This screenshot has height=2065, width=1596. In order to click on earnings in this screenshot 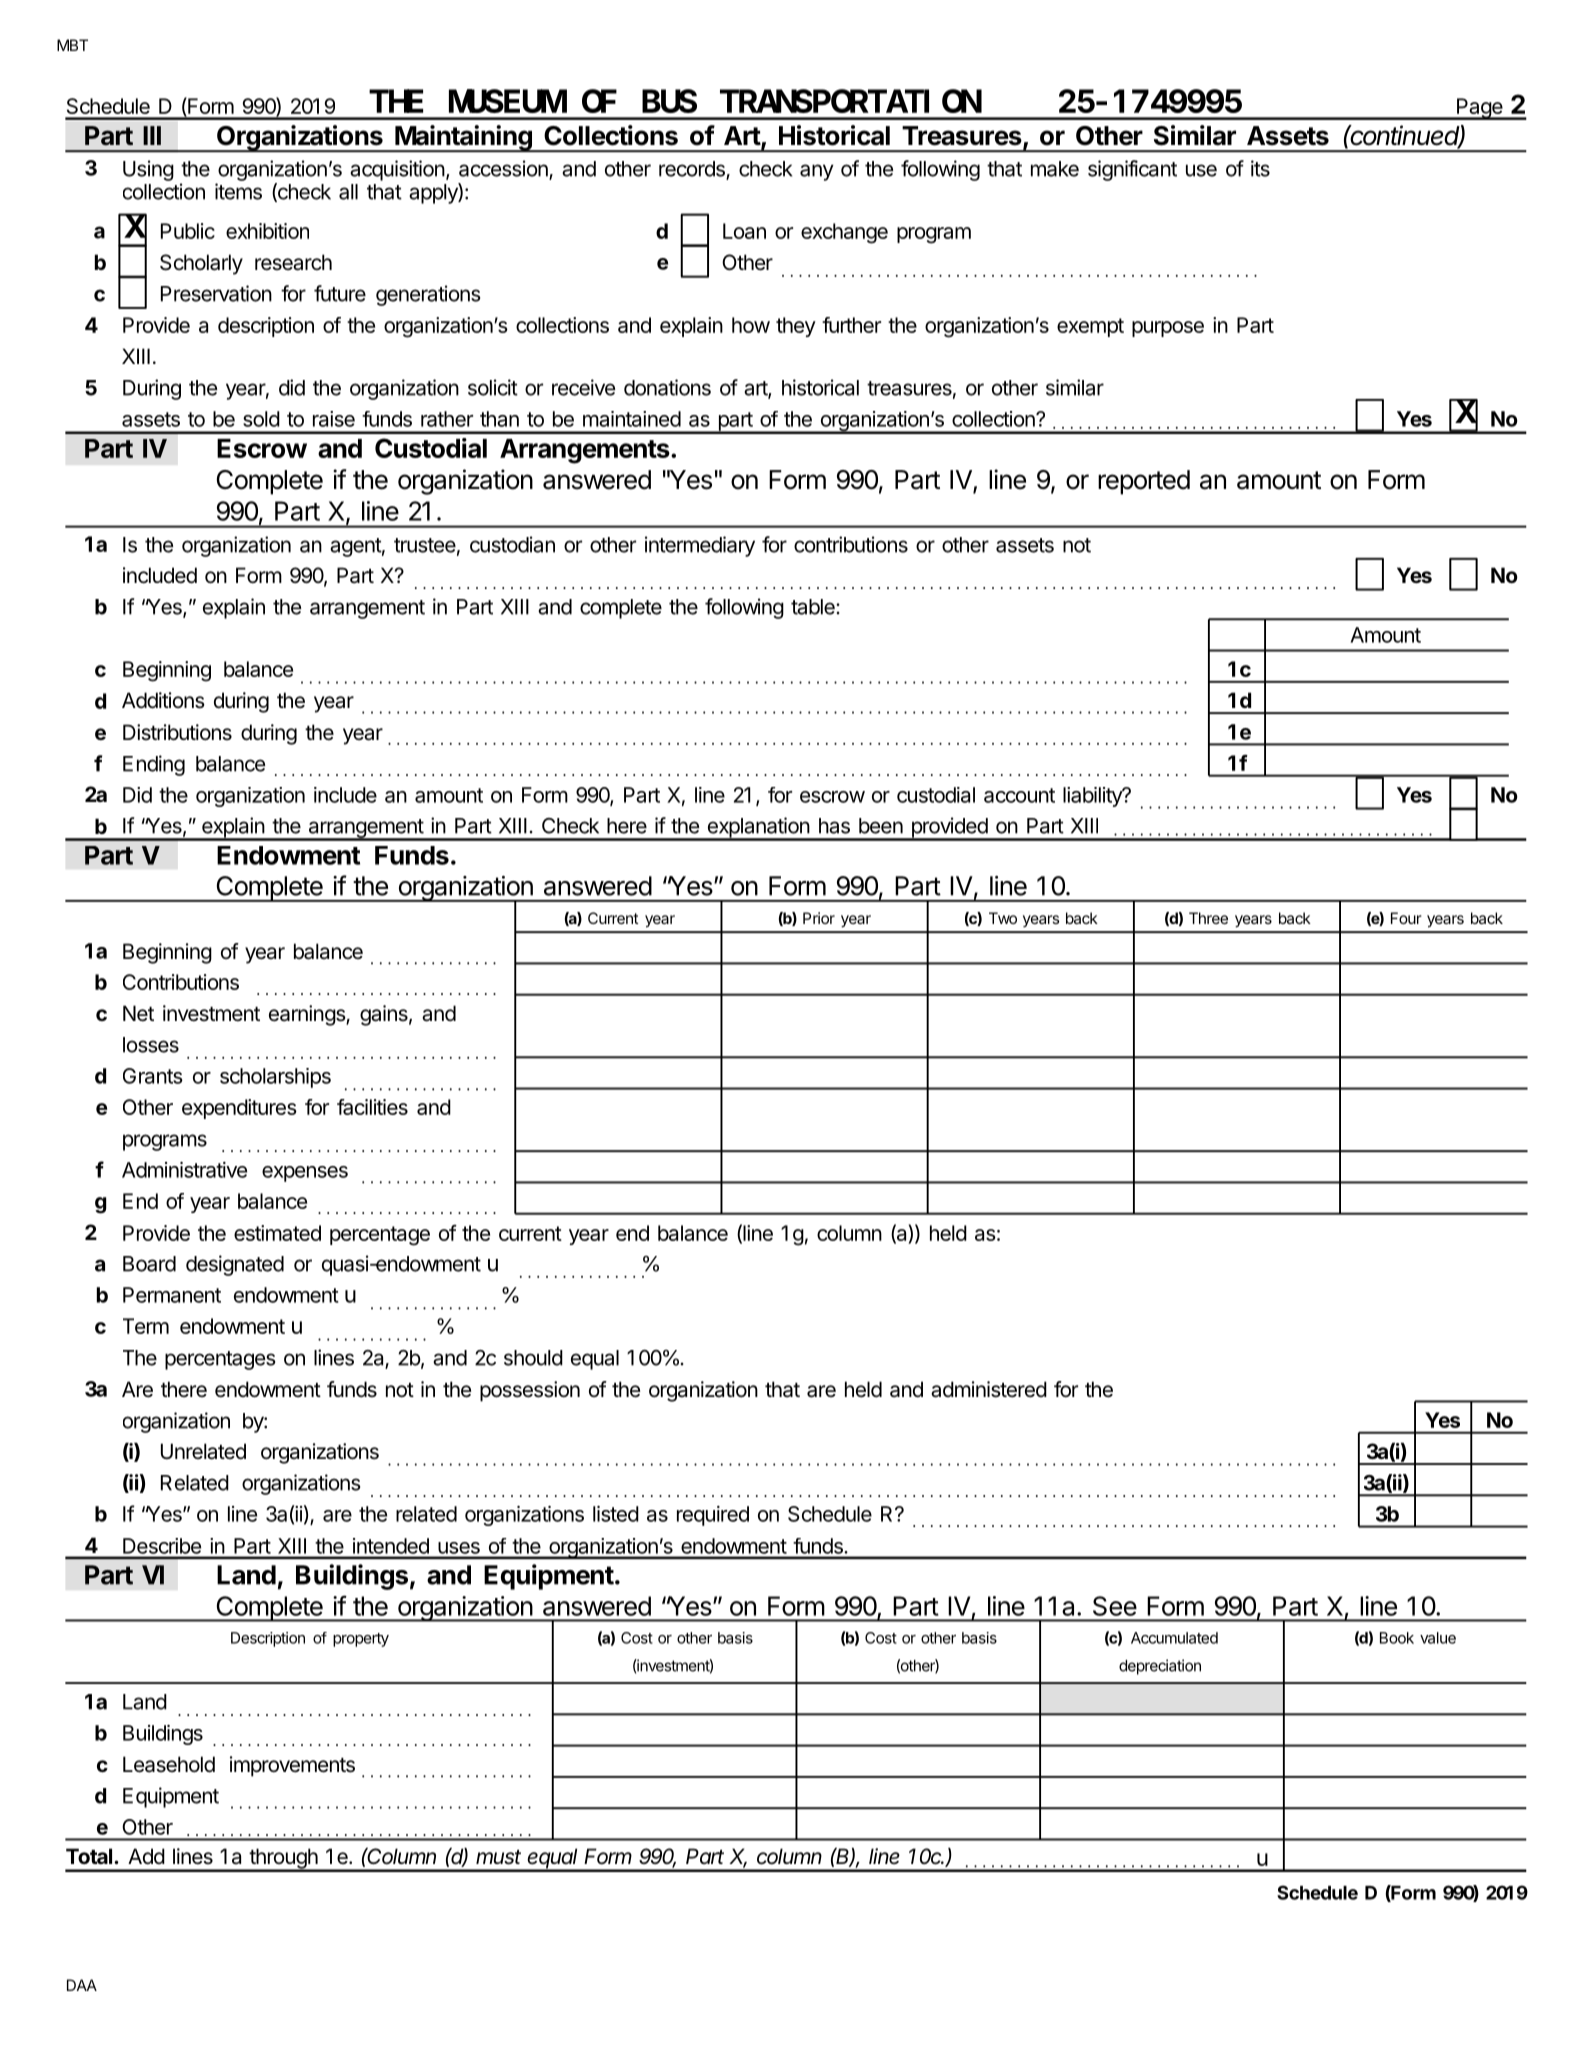, I will do `click(308, 1015)`.
